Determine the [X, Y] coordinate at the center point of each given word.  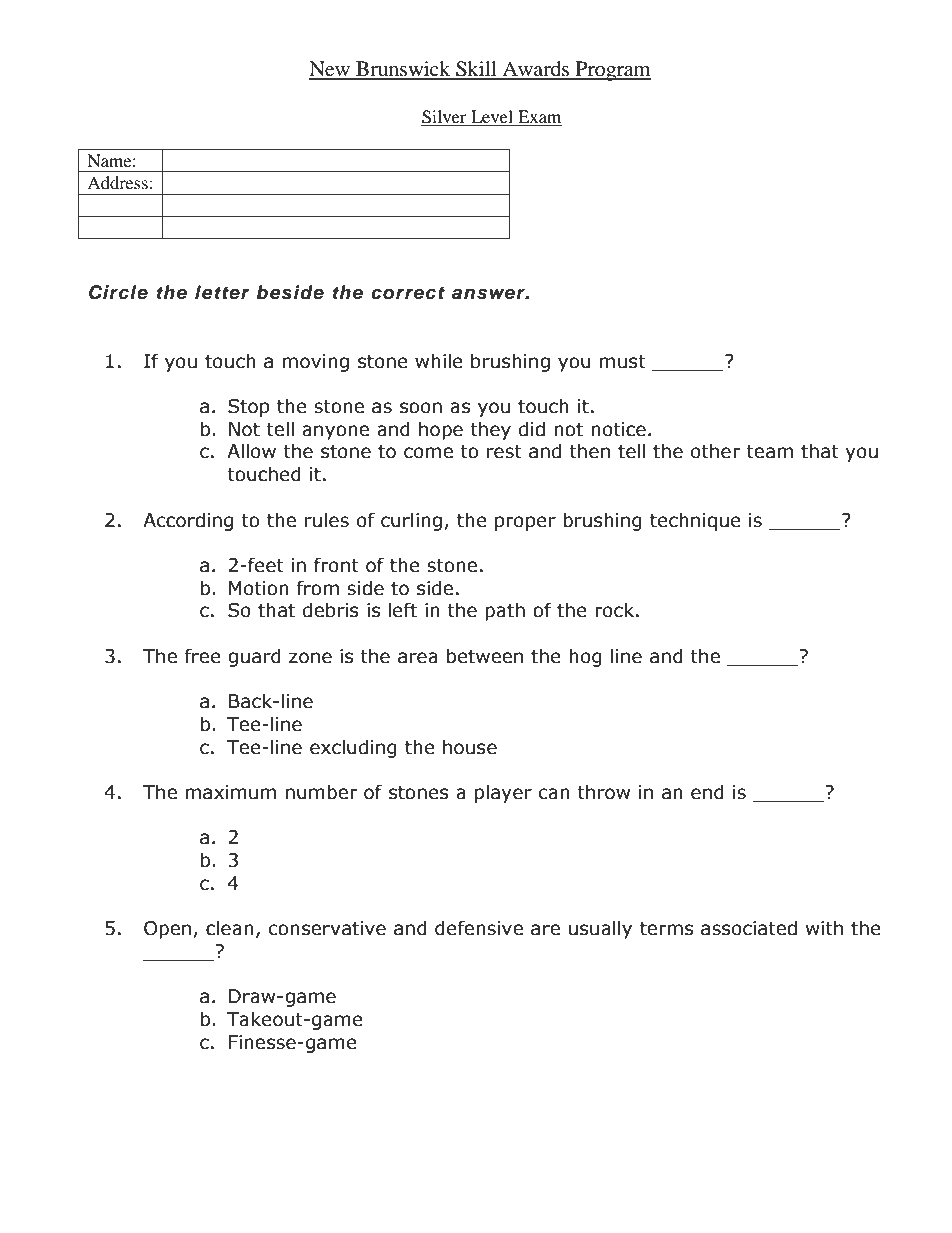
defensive [479, 928]
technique [695, 521]
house [470, 747]
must [623, 362]
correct [408, 293]
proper [525, 523]
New [330, 70]
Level [492, 118]
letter [222, 292]
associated [749, 928]
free [203, 656]
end [707, 792]
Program [612, 71]
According [188, 521]
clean [230, 928]
